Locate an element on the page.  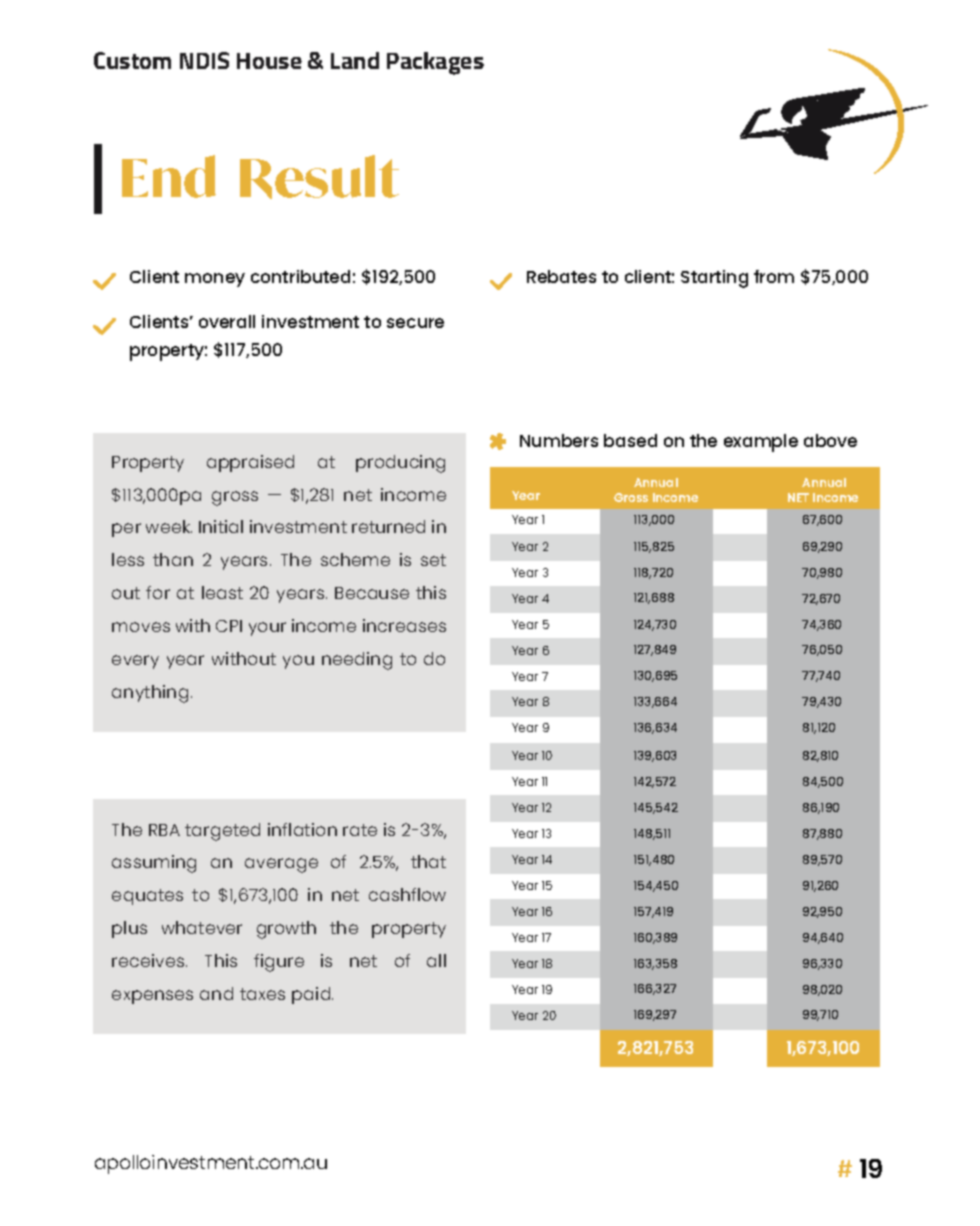
overall is located at coordinates (227, 321).
